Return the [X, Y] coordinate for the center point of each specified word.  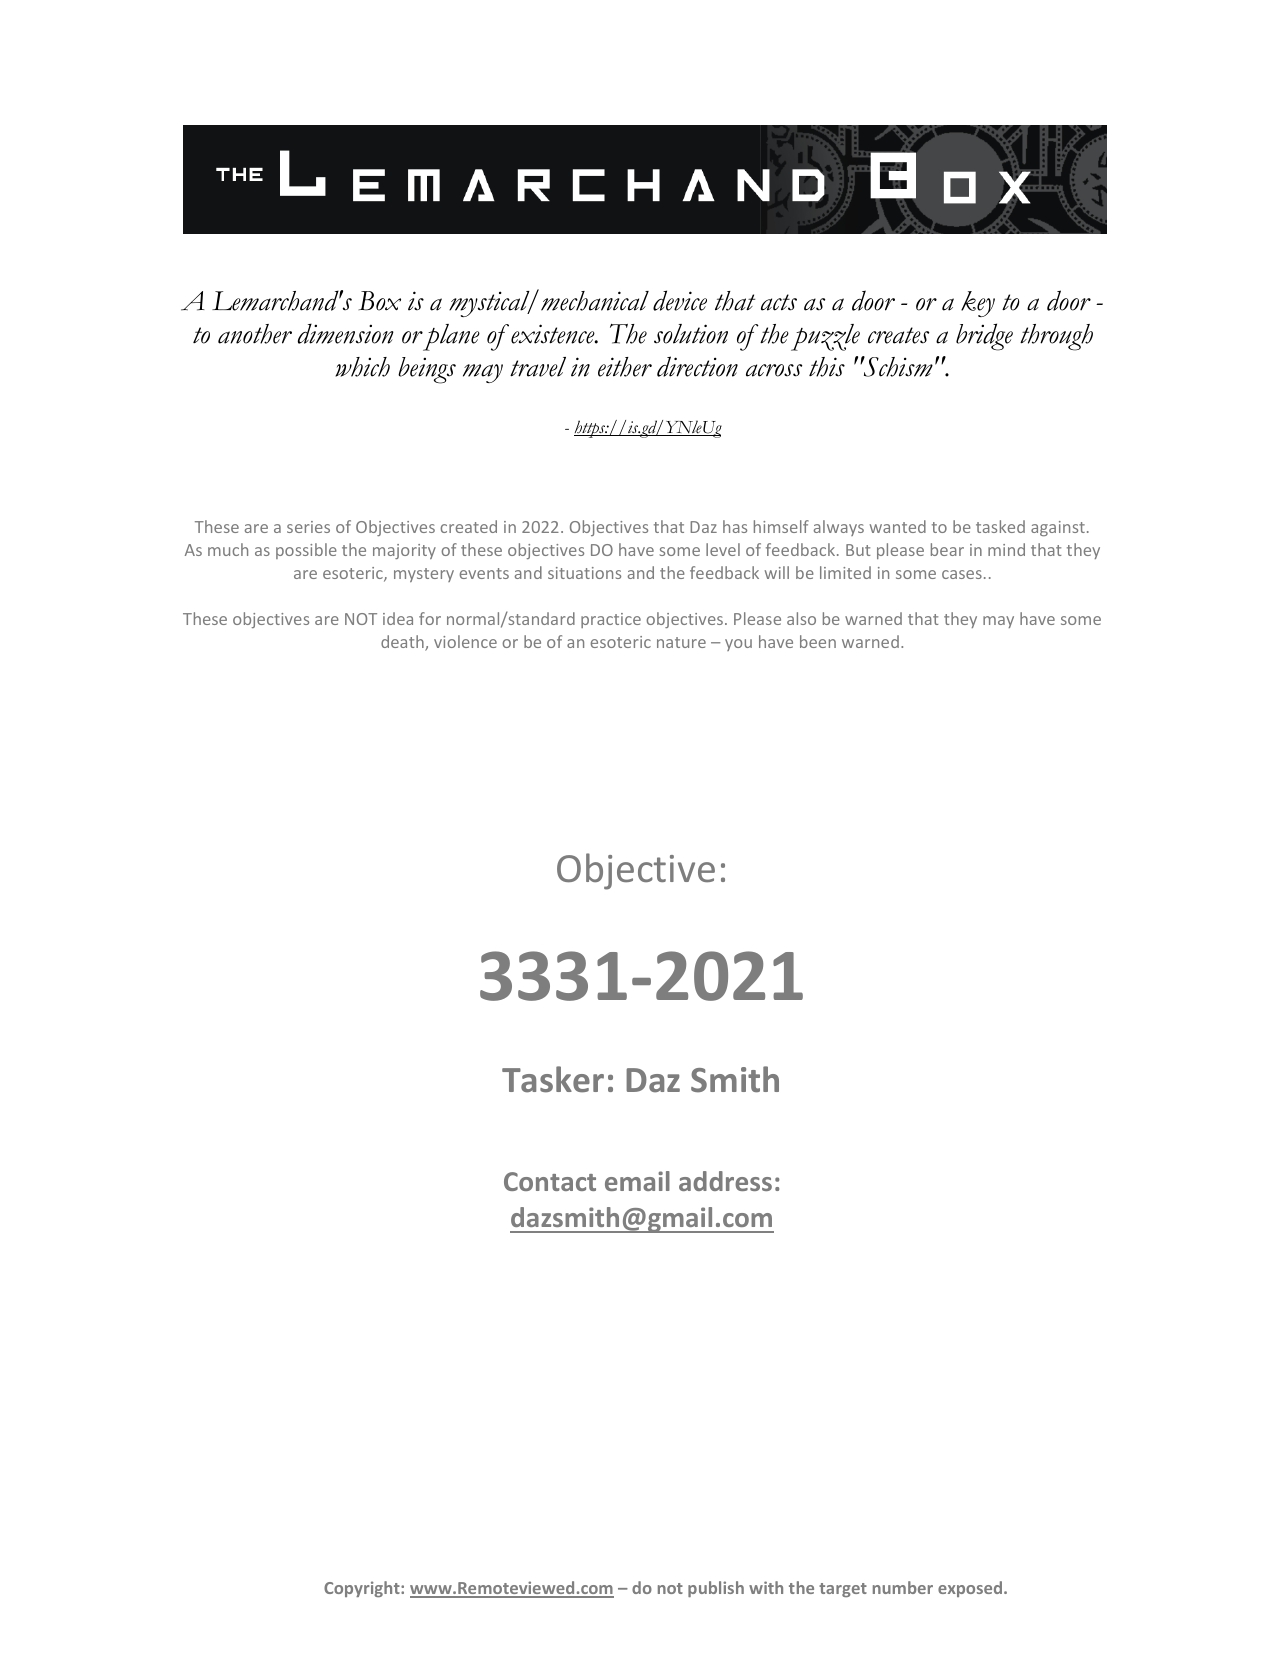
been [818, 641]
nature [681, 642]
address [725, 1181]
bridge [984, 337]
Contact [550, 1181]
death [403, 643]
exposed [971, 1589]
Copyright [363, 1589]
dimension [346, 333]
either [625, 367]
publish [716, 1589]
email [637, 1181]
